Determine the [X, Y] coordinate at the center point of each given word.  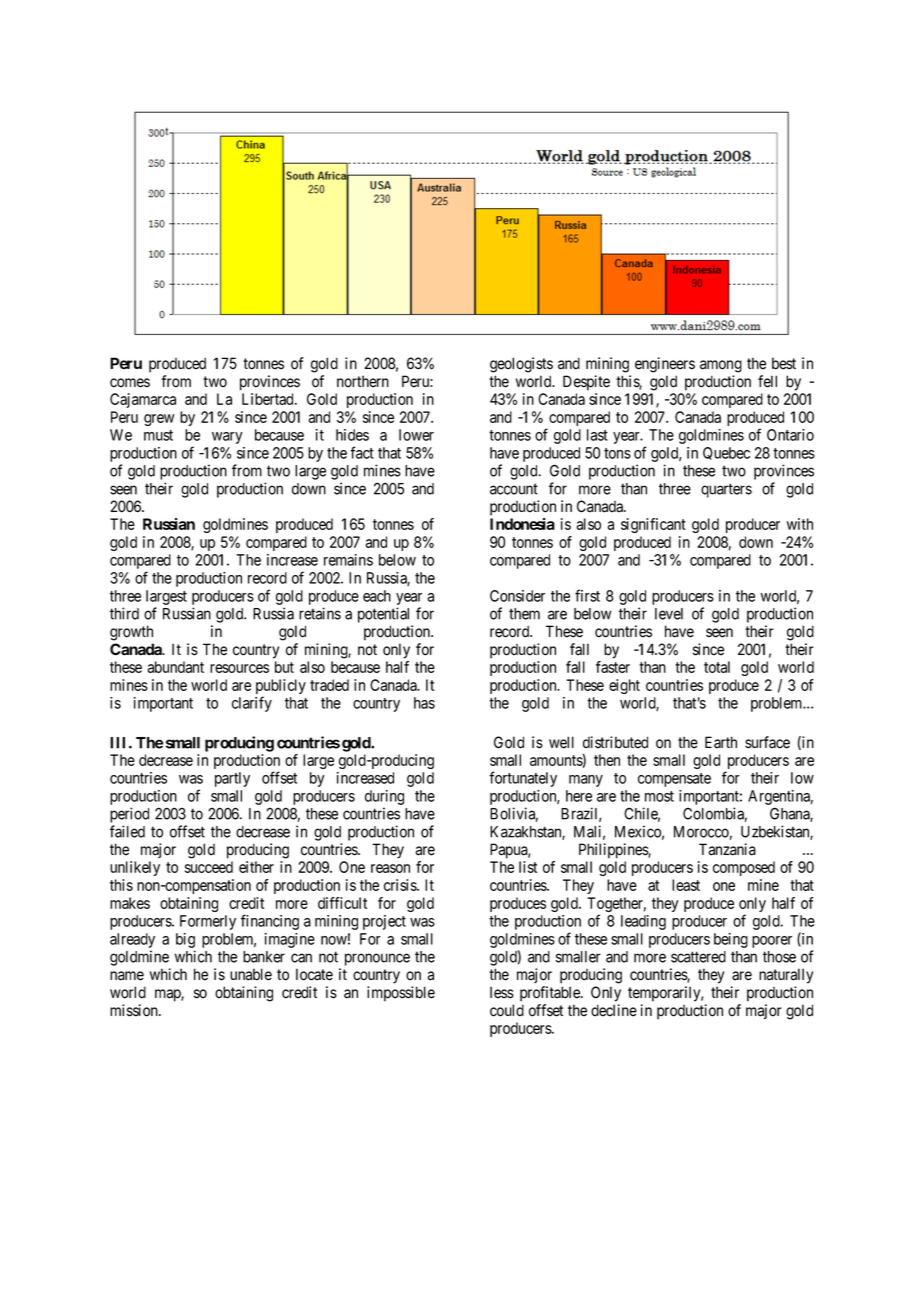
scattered [698, 957]
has [424, 703]
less [502, 992]
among [721, 366]
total [717, 667]
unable [251, 974]
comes [130, 383]
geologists [521, 365]
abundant [175, 667]
